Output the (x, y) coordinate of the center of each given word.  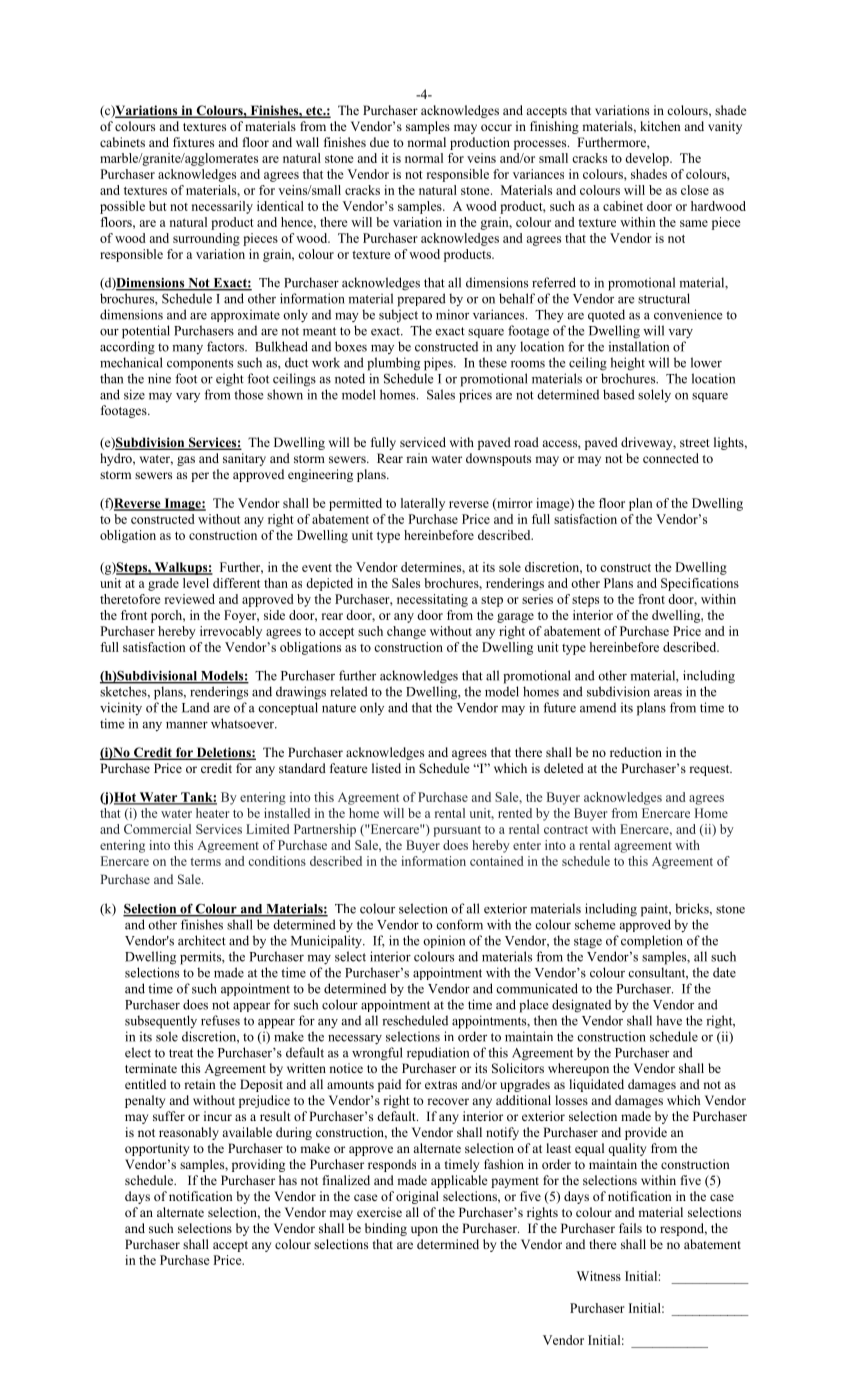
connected (671, 458)
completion (652, 942)
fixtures (193, 142)
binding (386, 1229)
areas (668, 693)
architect (202, 940)
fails (630, 1228)
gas (186, 461)
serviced (423, 442)
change (406, 632)
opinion (444, 941)
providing (258, 1165)
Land (196, 707)
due (379, 142)
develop (648, 159)
